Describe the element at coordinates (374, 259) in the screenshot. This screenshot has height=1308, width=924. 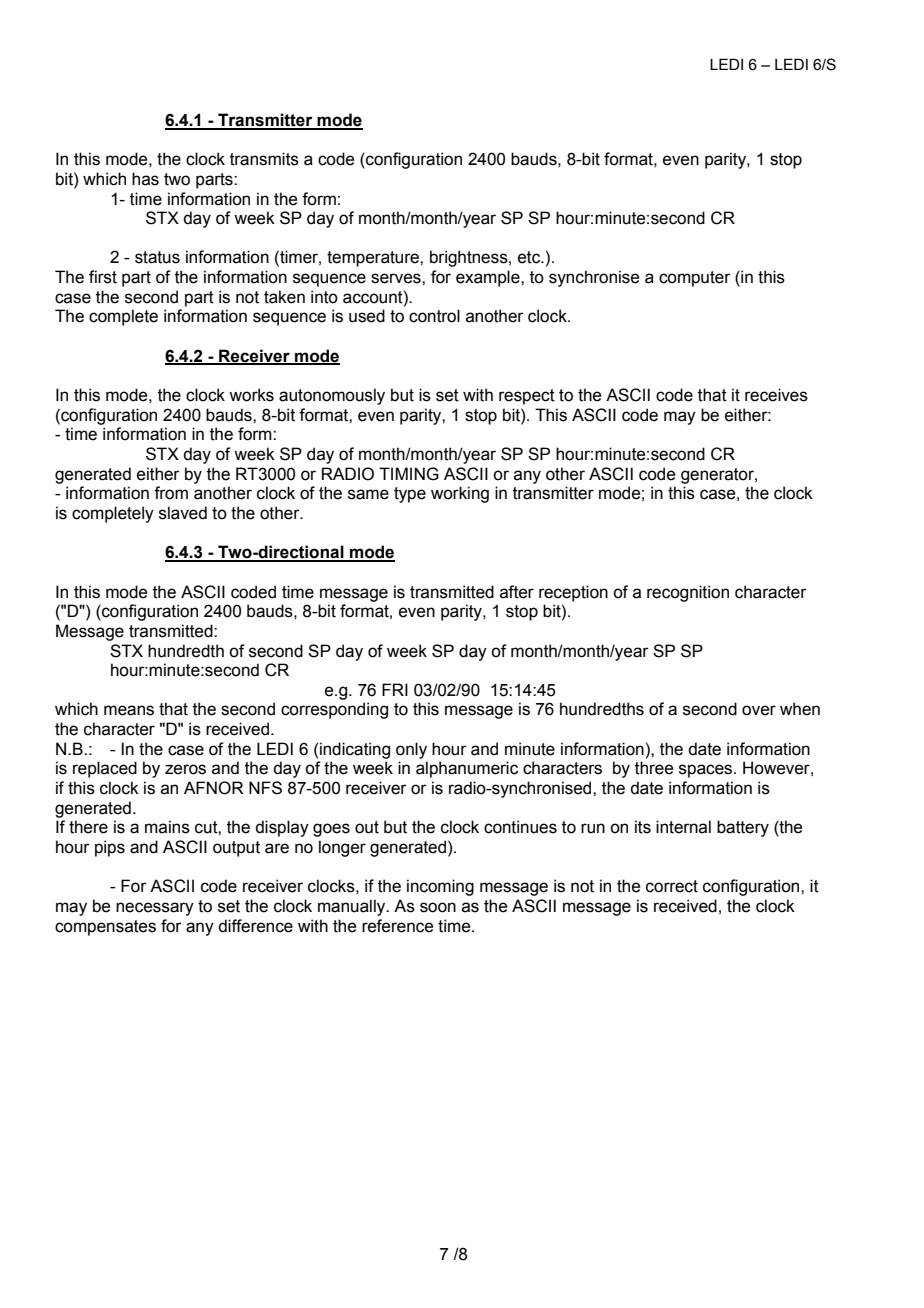
I see `temperature` at that location.
